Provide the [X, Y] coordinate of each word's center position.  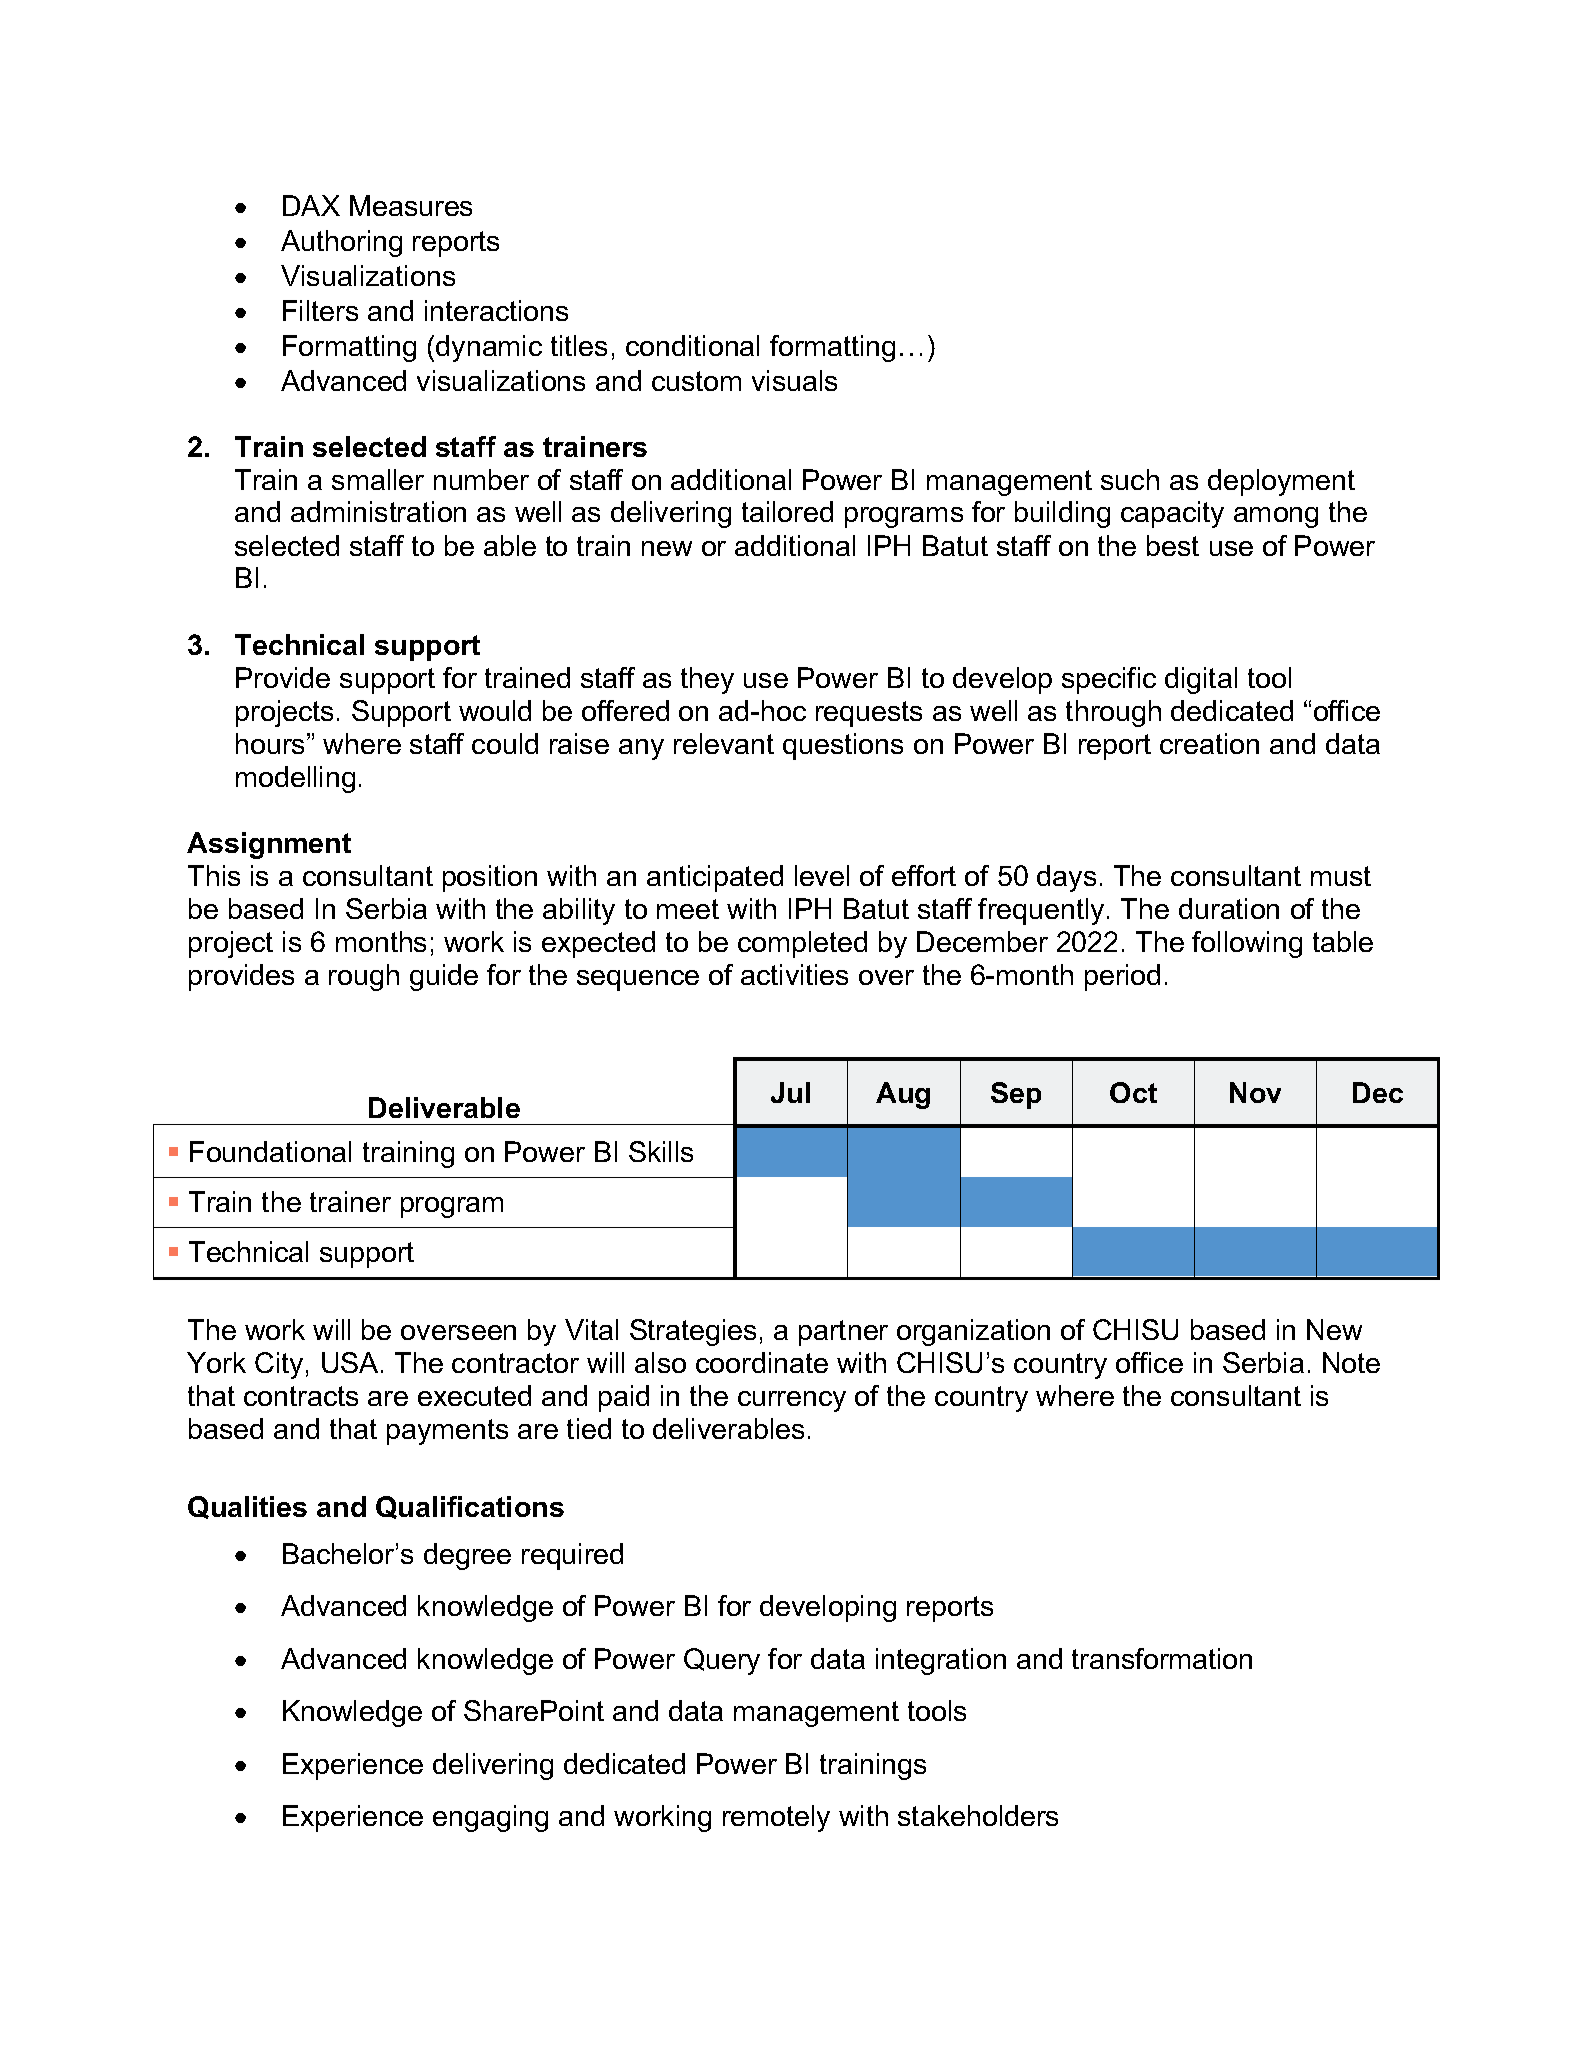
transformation [1162, 1658]
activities [794, 974]
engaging [490, 1818]
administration [378, 511]
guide [444, 977]
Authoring [341, 243]
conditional [692, 345]
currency [792, 1401]
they [707, 680]
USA [350, 1362]
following [1247, 944]
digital [1201, 680]
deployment [1281, 482]
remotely [776, 1818]
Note [1351, 1362]
